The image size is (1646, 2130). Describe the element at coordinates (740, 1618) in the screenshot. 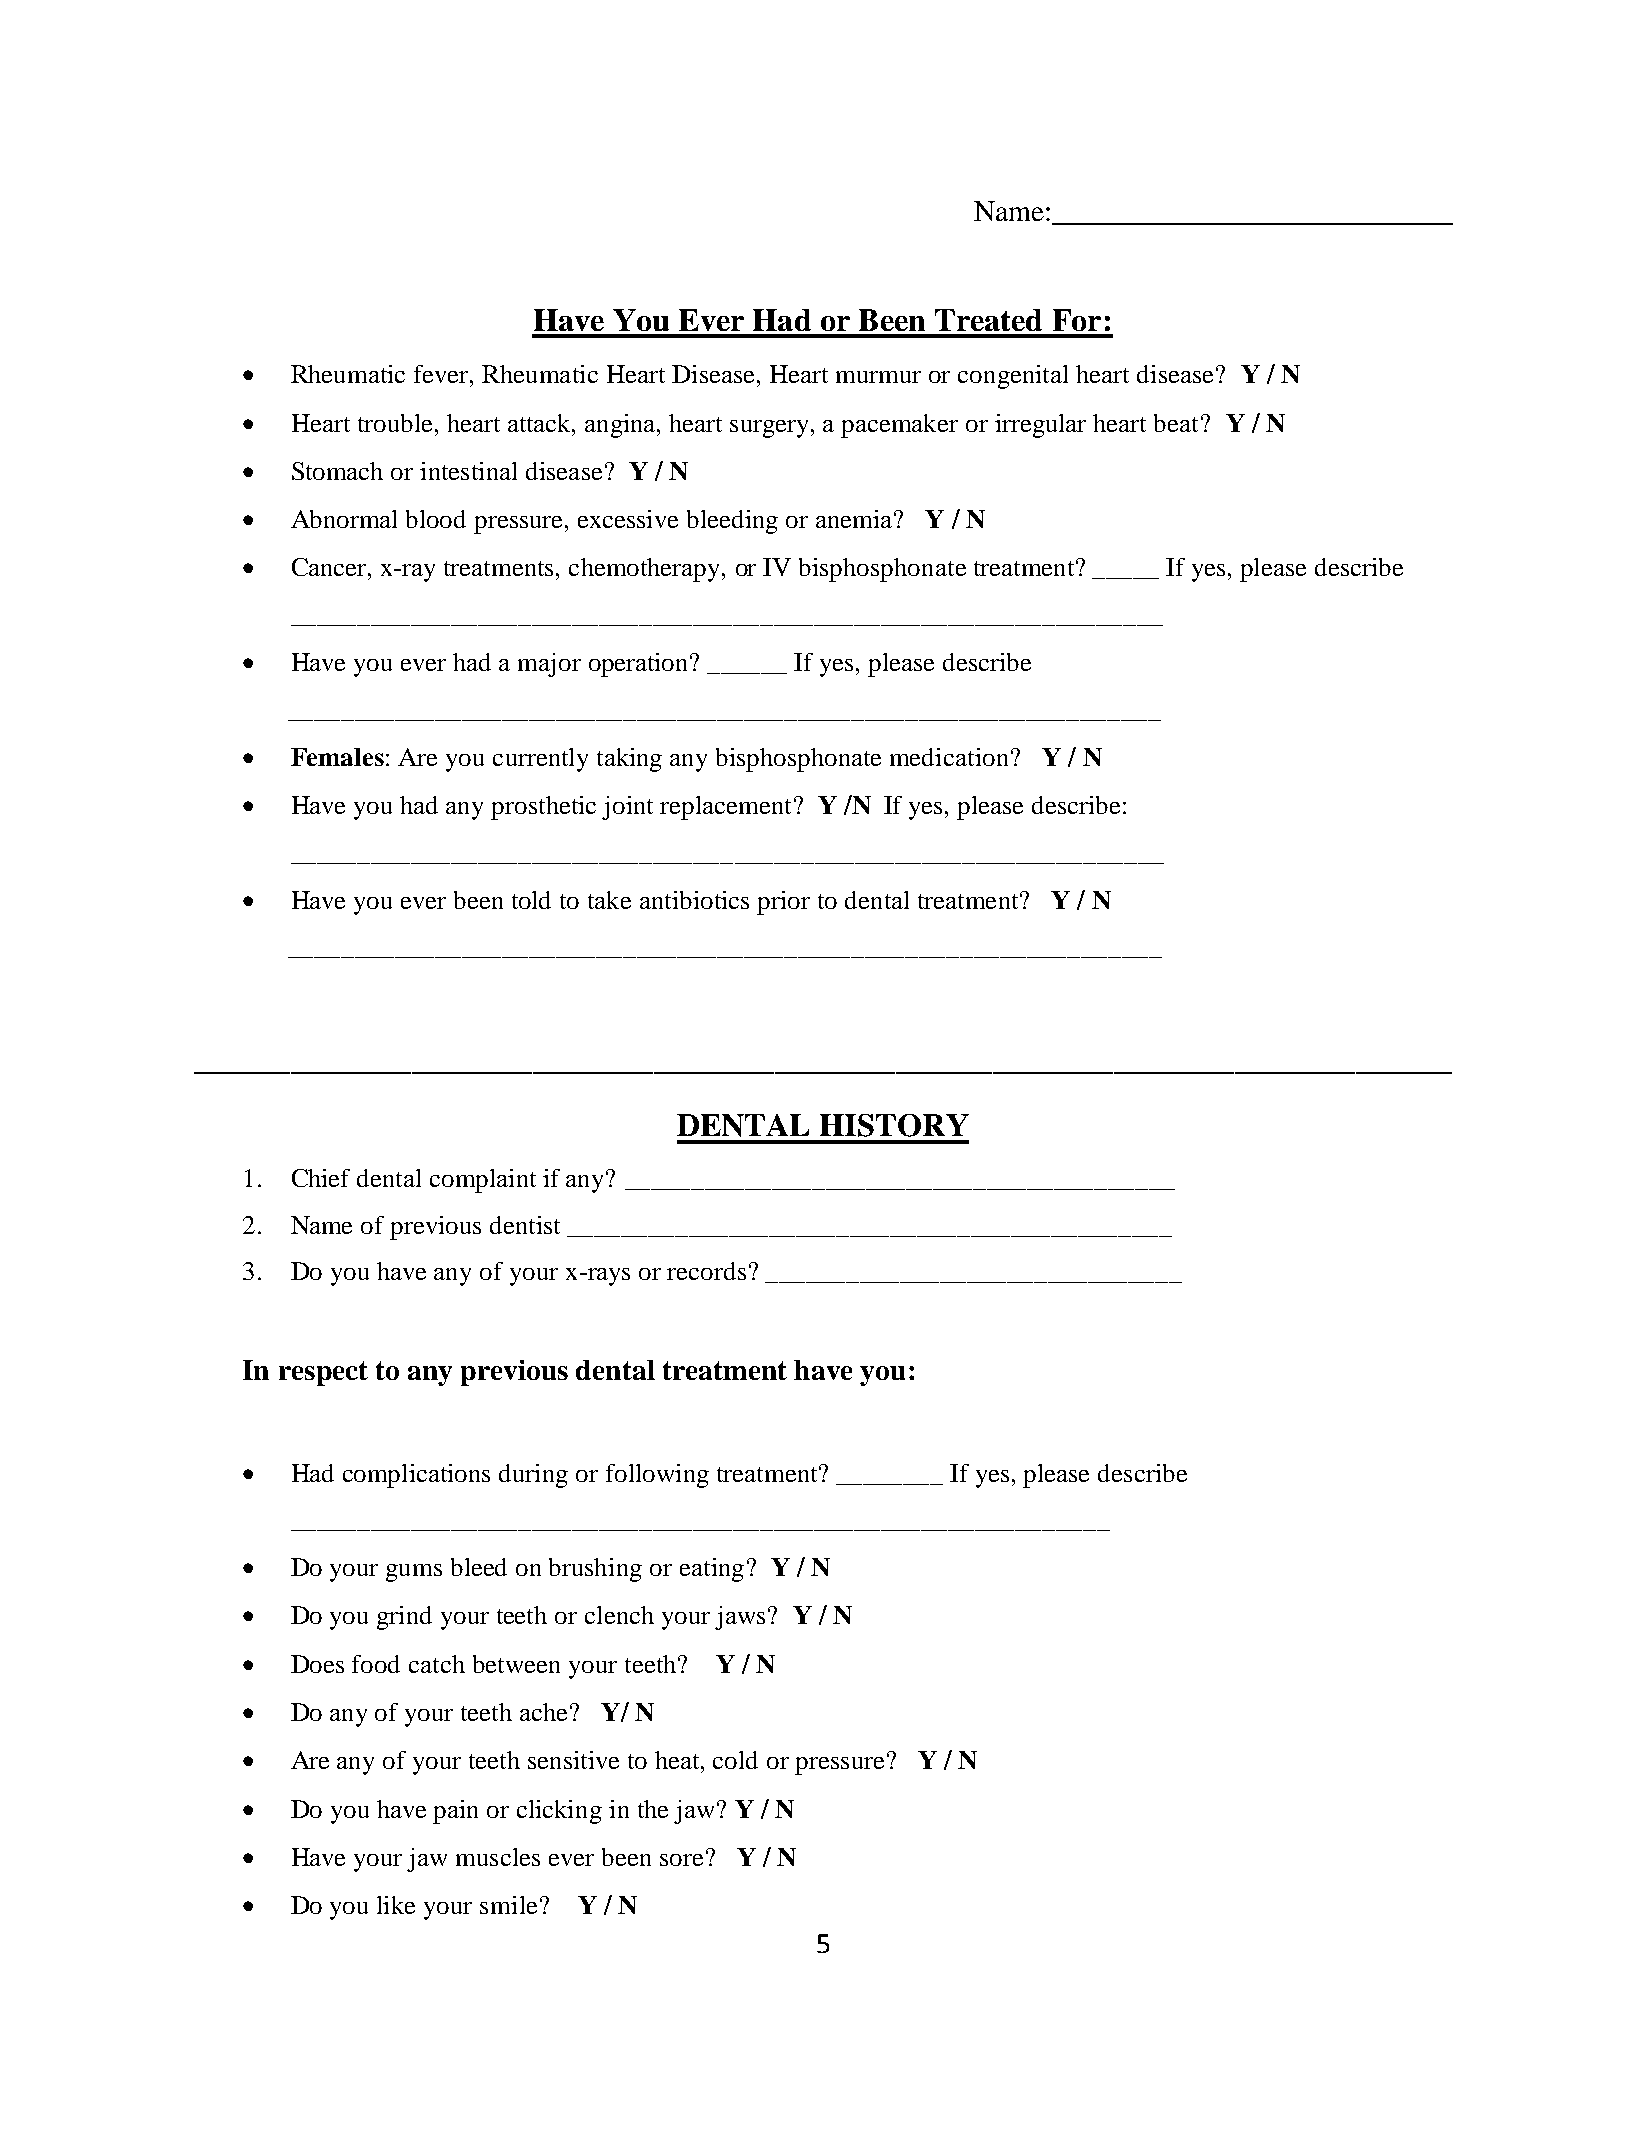

I see `jaws` at that location.
